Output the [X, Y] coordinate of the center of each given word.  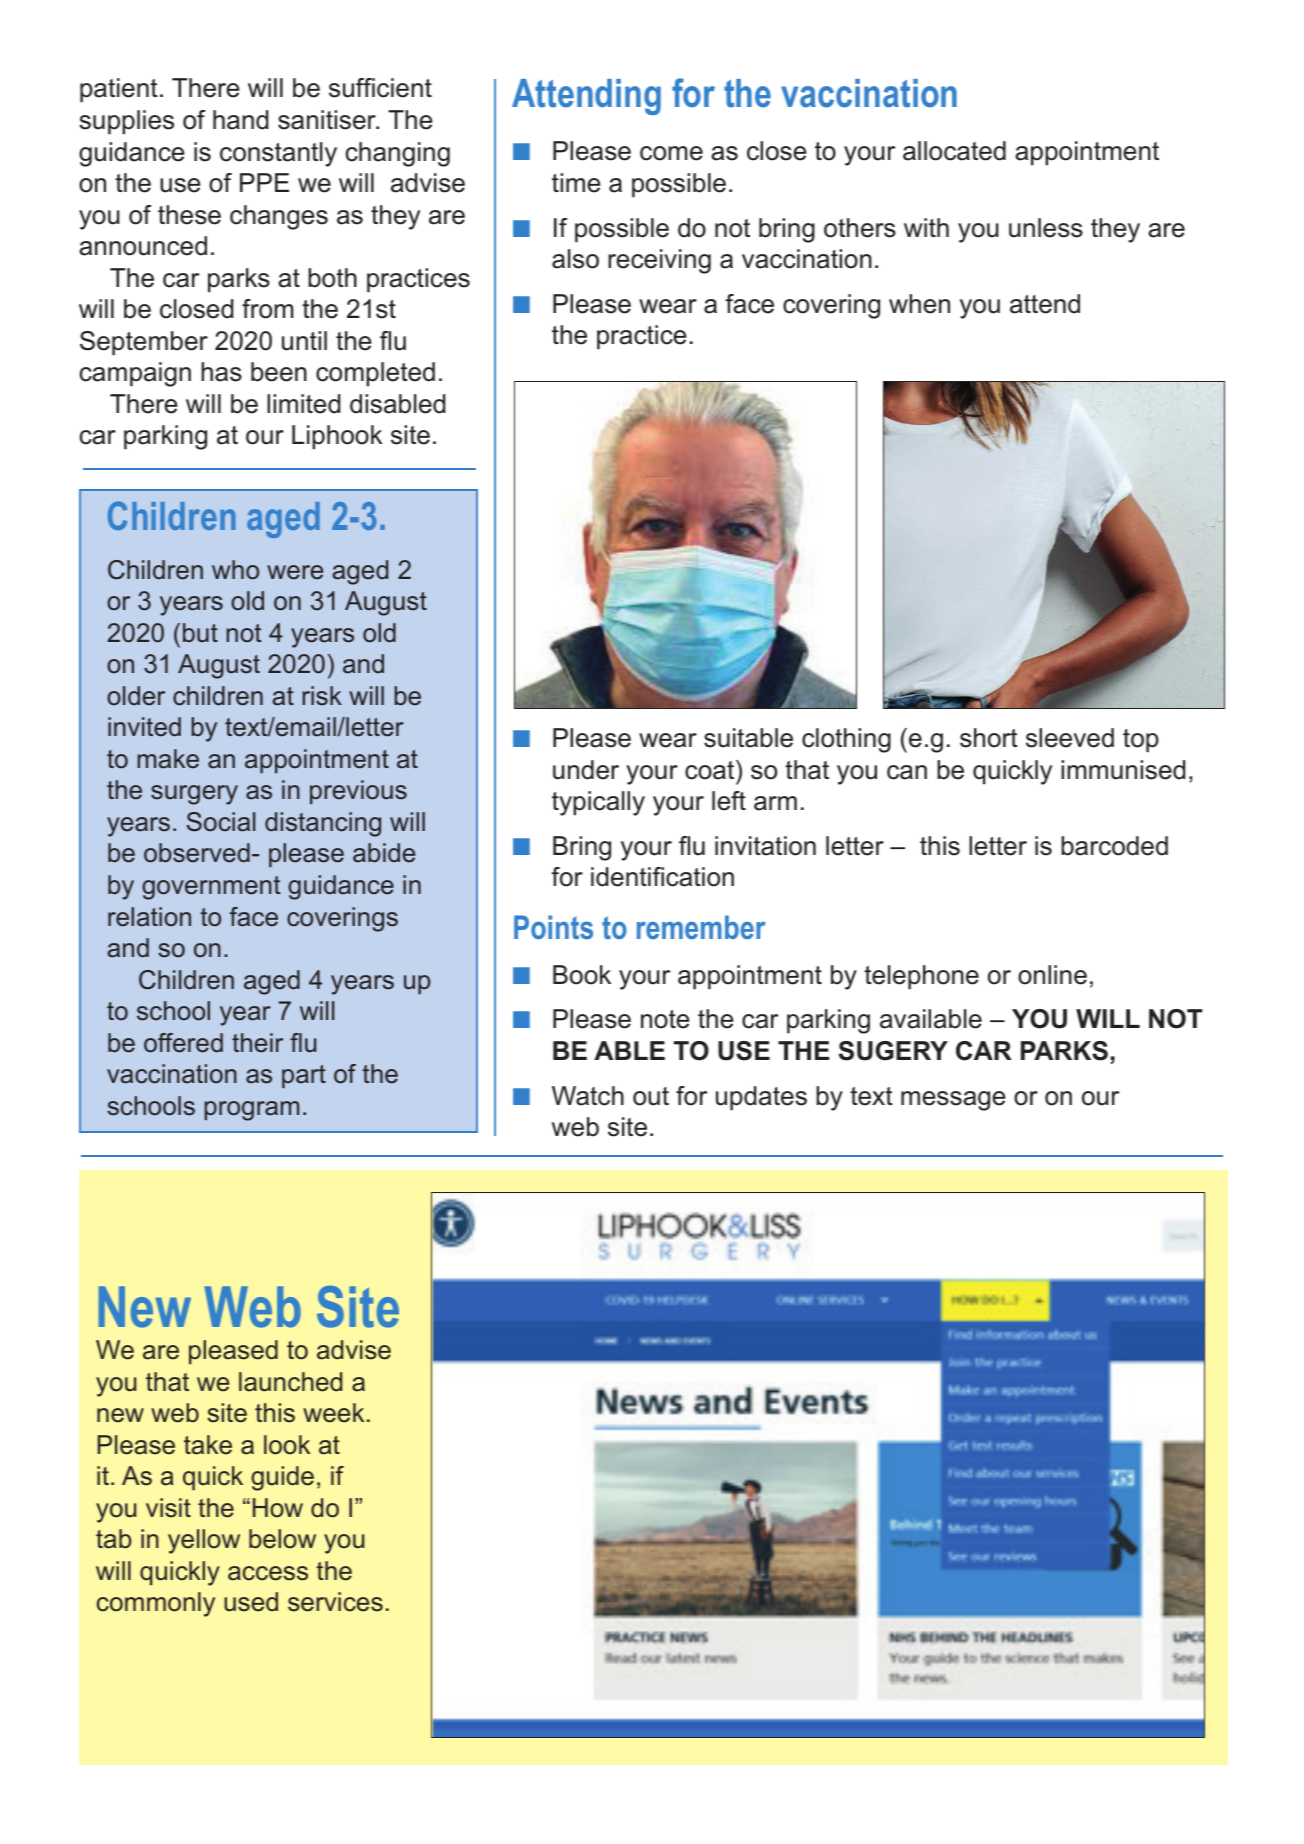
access [268, 1573]
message [953, 1101]
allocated [954, 151]
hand [241, 120]
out [651, 1096]
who [235, 570]
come [671, 153]
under [586, 770]
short [989, 738]
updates [761, 1098]
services [335, 1602]
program [251, 1111]
